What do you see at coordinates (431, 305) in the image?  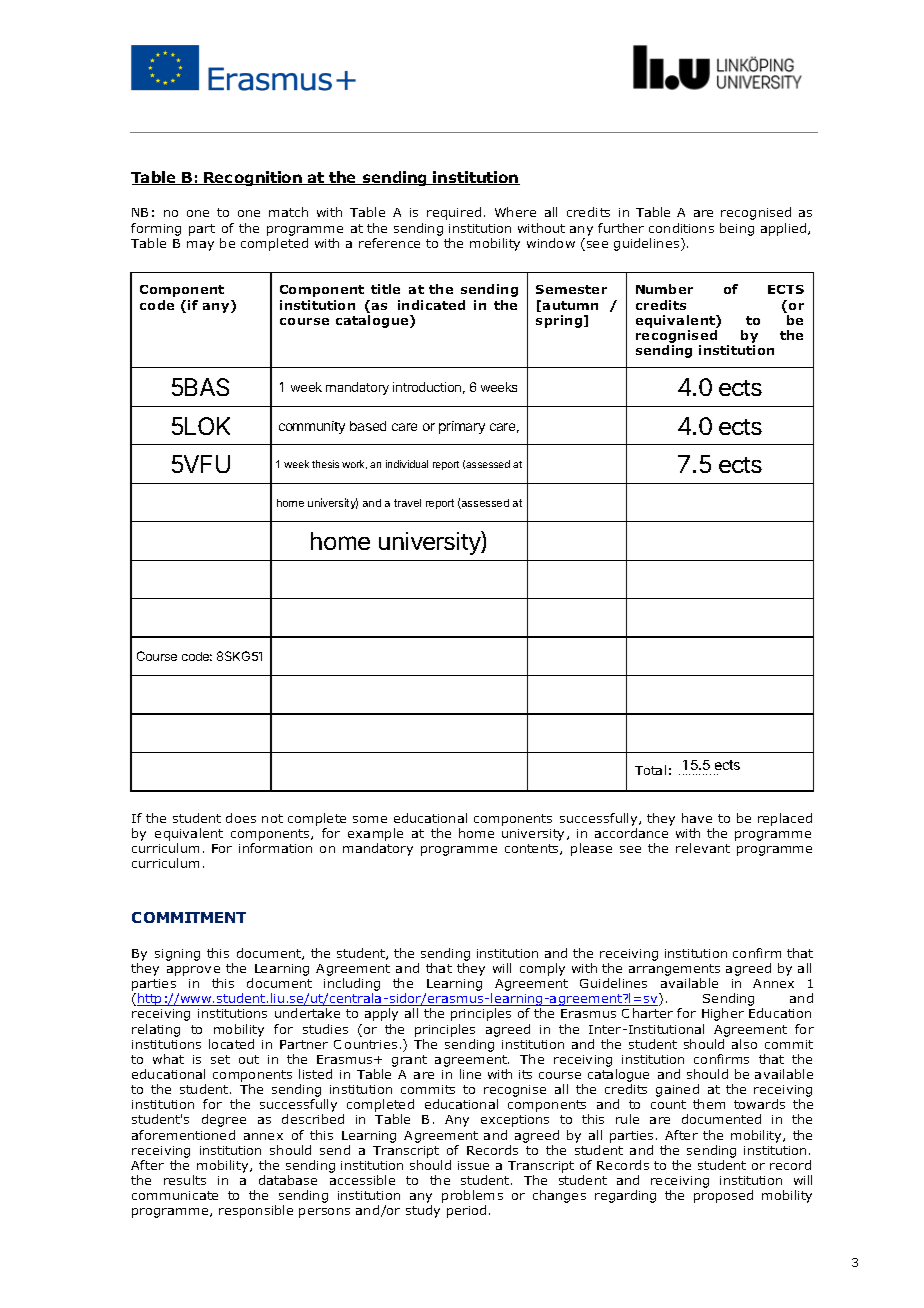 I see `indicated` at bounding box center [431, 305].
